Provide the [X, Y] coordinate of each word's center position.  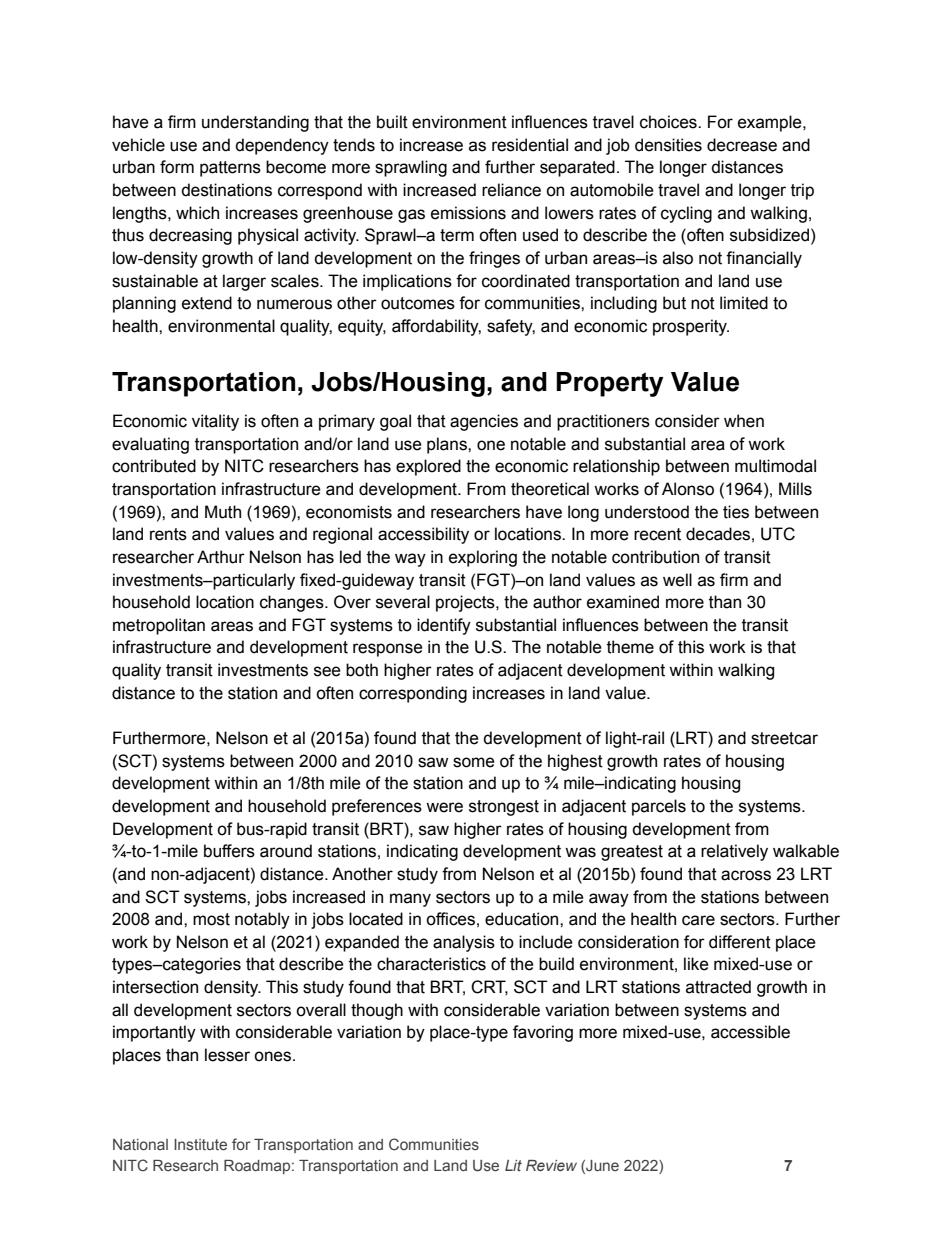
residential [530, 145]
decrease [742, 145]
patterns [230, 169]
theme [630, 647]
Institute [200, 1144]
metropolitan [159, 626]
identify [444, 626]
